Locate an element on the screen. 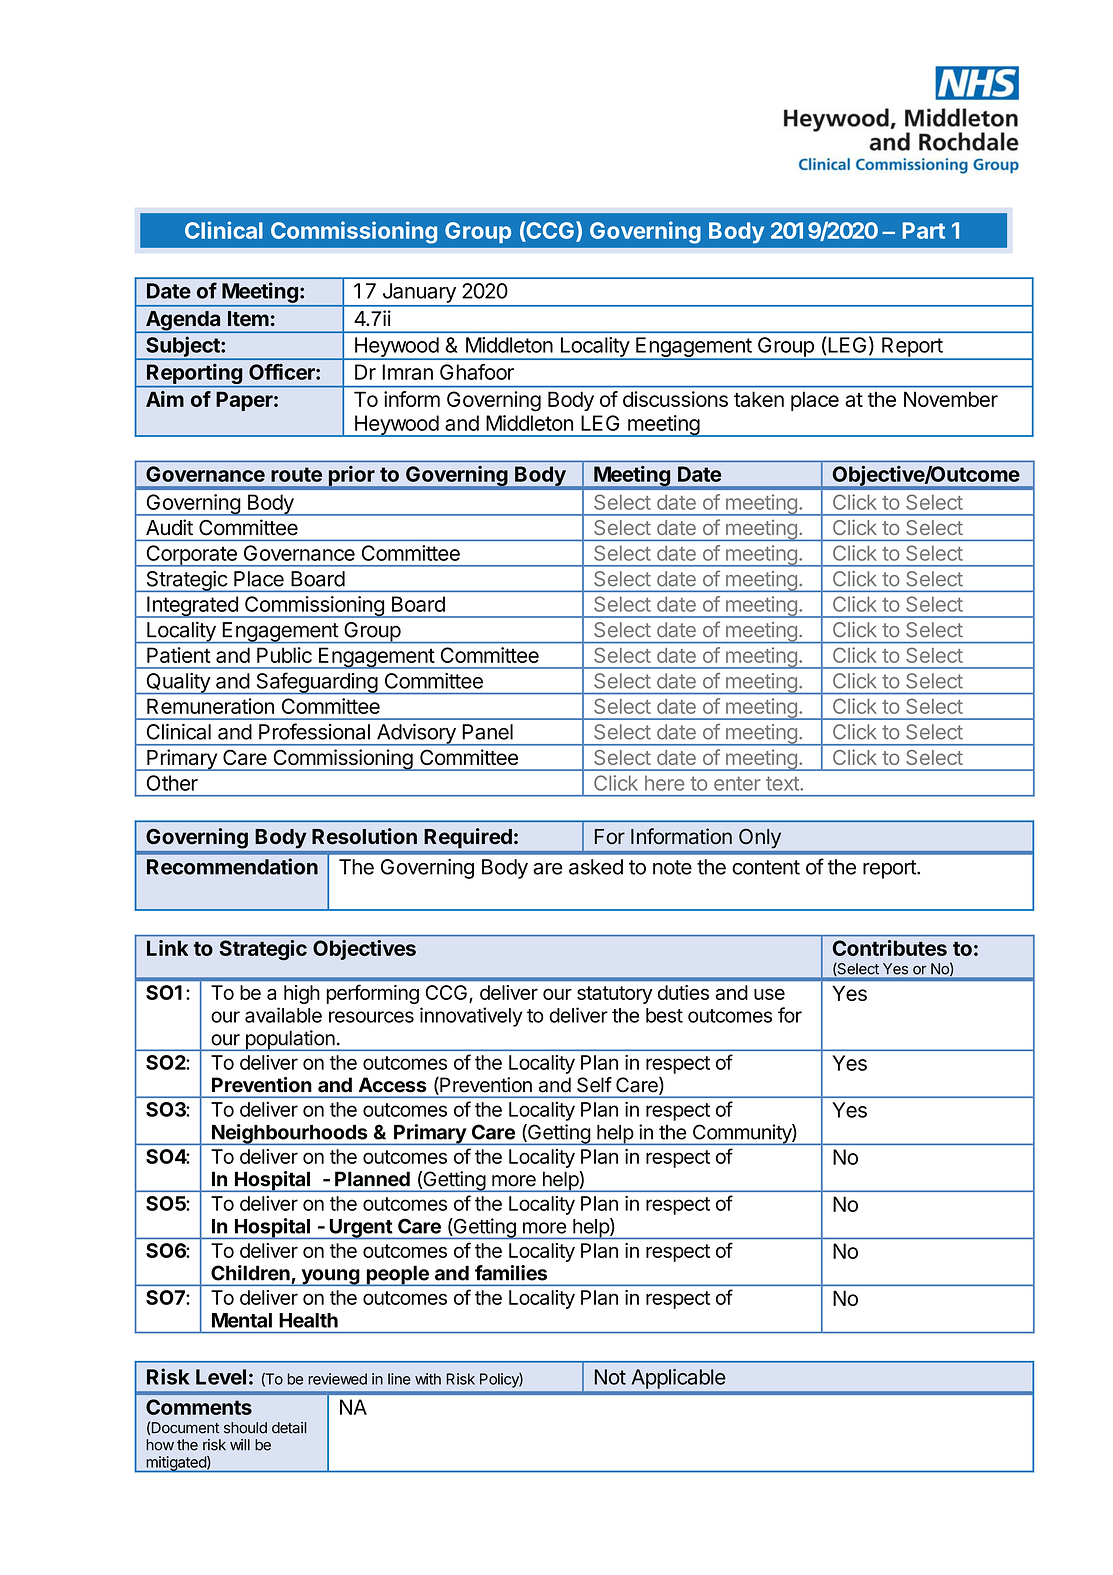  should is located at coordinates (245, 1428).
